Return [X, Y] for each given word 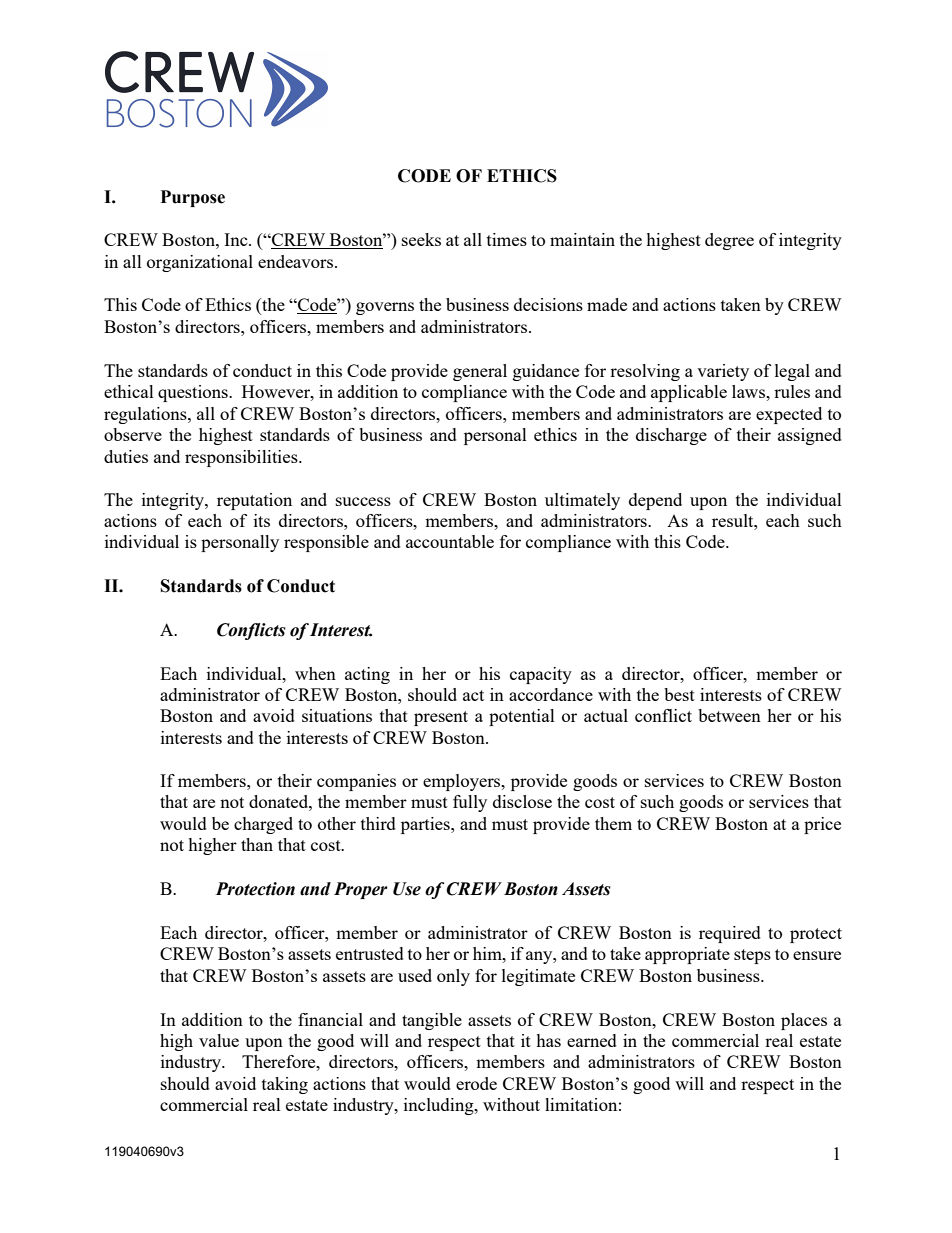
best [679, 694]
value [219, 1040]
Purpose [193, 198]
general [480, 372]
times [507, 239]
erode [476, 1083]
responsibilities [242, 458]
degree [729, 241]
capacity [541, 675]
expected [789, 415]
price [822, 825]
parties [426, 825]
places [804, 1021]
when [315, 673]
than [257, 844]
